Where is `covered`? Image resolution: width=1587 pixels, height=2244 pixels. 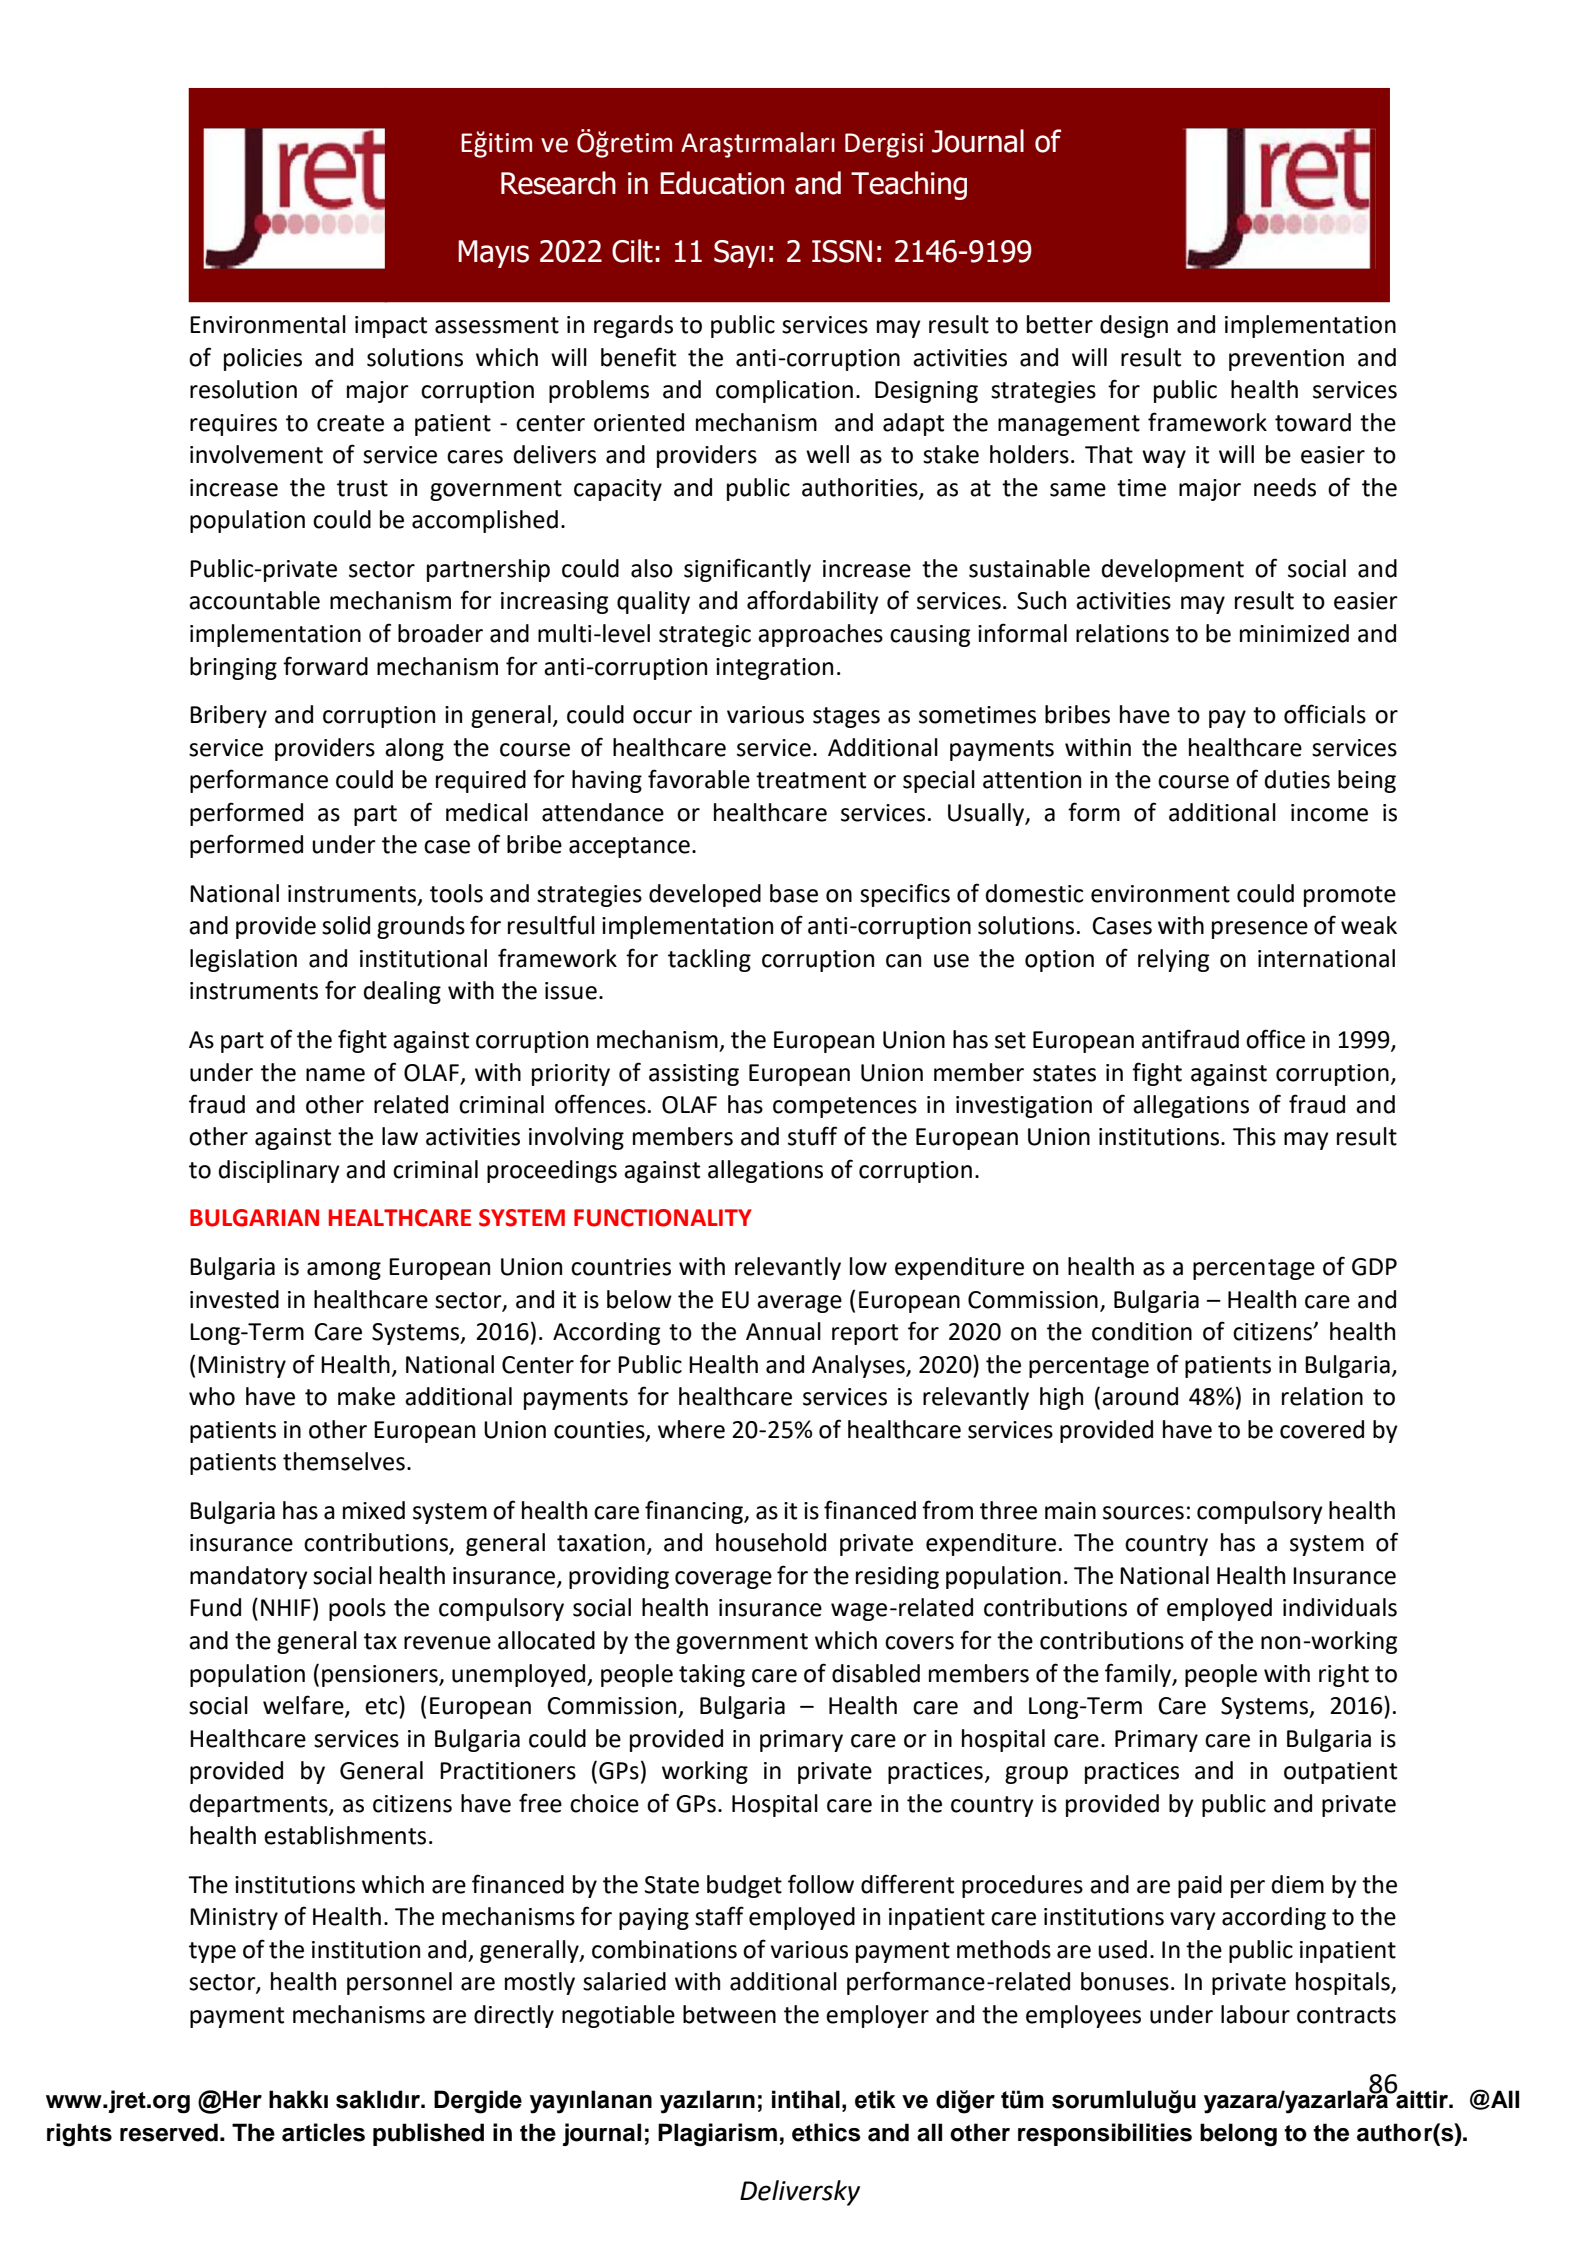
covered is located at coordinates (1322, 1429).
